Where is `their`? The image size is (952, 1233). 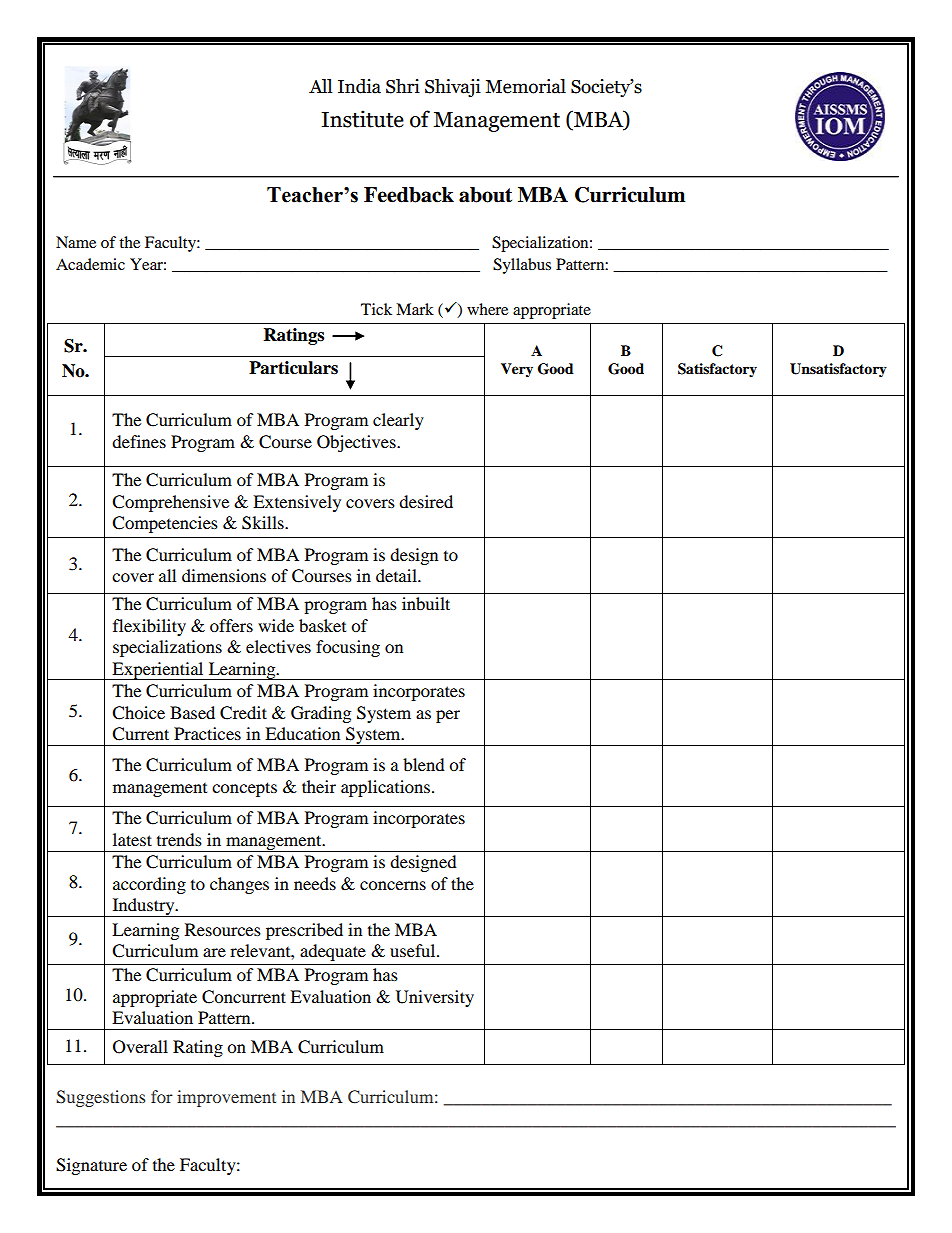
their is located at coordinates (319, 786).
